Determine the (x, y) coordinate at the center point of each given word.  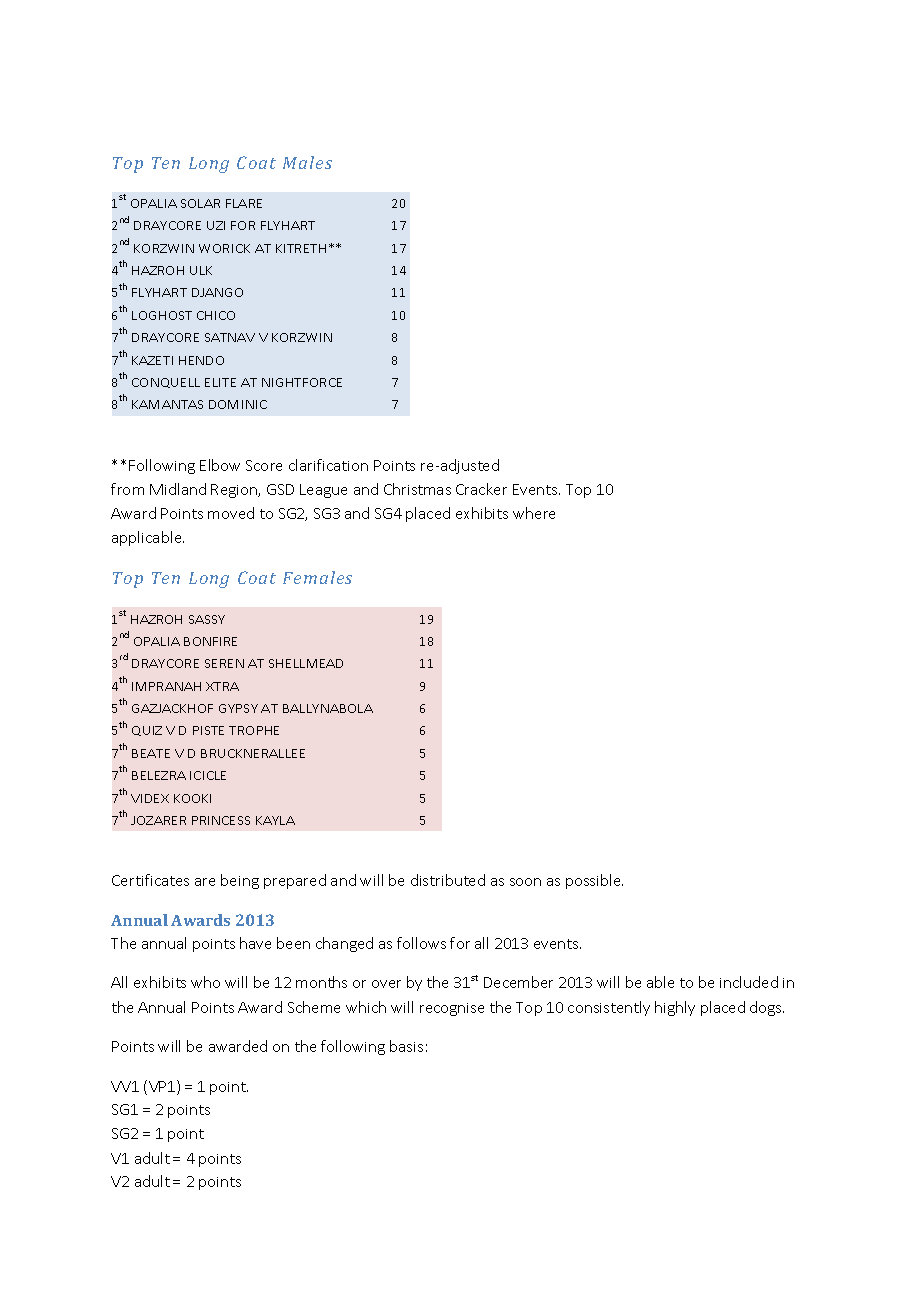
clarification (328, 465)
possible (594, 881)
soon (525, 882)
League (323, 491)
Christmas (417, 489)
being (240, 881)
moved (231, 513)
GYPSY (238, 708)
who (205, 982)
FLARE (244, 203)
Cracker (481, 489)
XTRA (222, 686)
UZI (216, 225)
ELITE (220, 382)
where (534, 513)
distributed (448, 880)
